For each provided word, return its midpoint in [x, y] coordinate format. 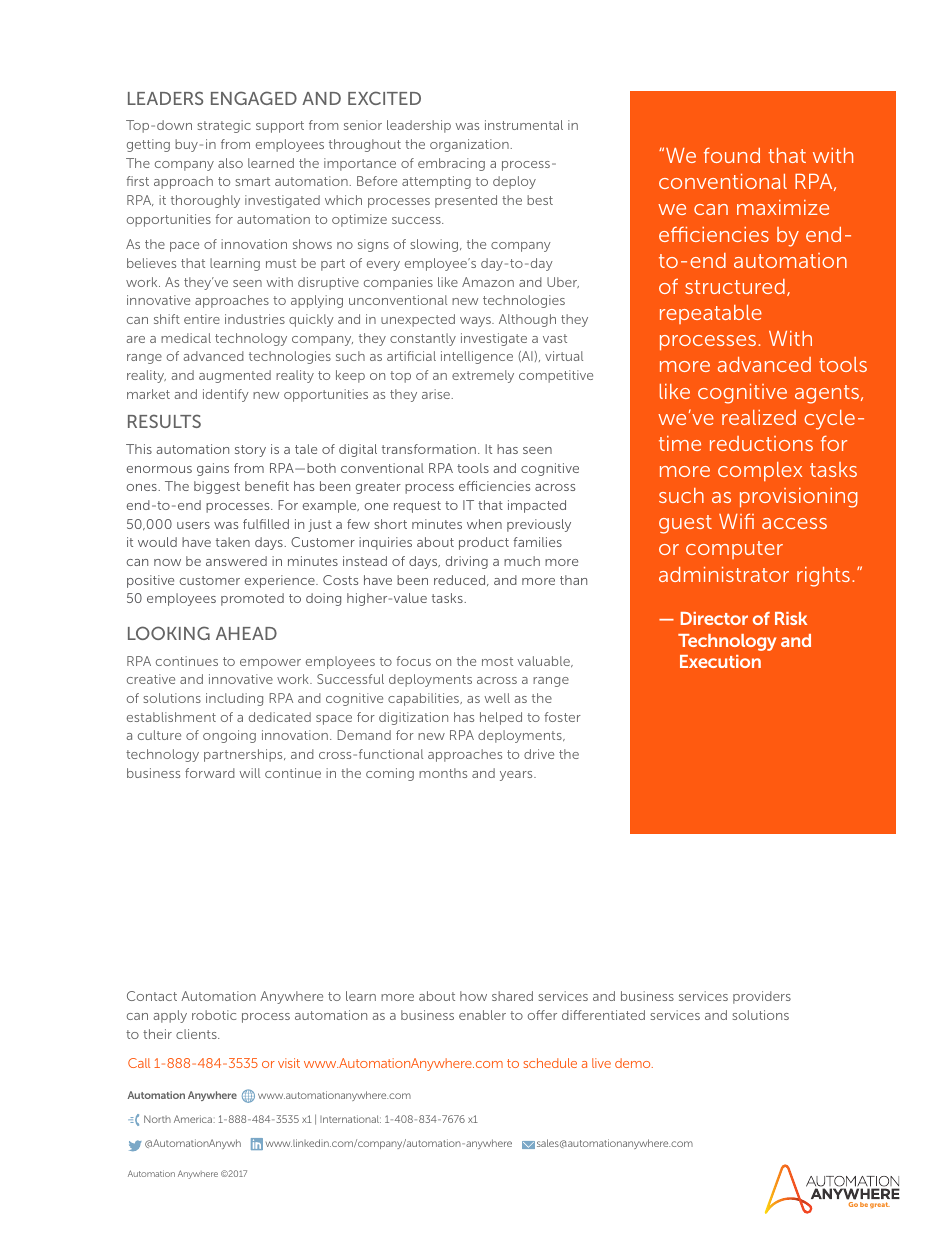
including [234, 699]
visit [289, 1063]
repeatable [711, 314]
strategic [224, 126]
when [484, 524]
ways [476, 322]
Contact [152, 996]
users [193, 525]
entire [202, 319]
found [732, 155]
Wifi [736, 521]
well [497, 698]
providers [762, 997]
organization [470, 145]
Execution [720, 661]
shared [512, 996]
